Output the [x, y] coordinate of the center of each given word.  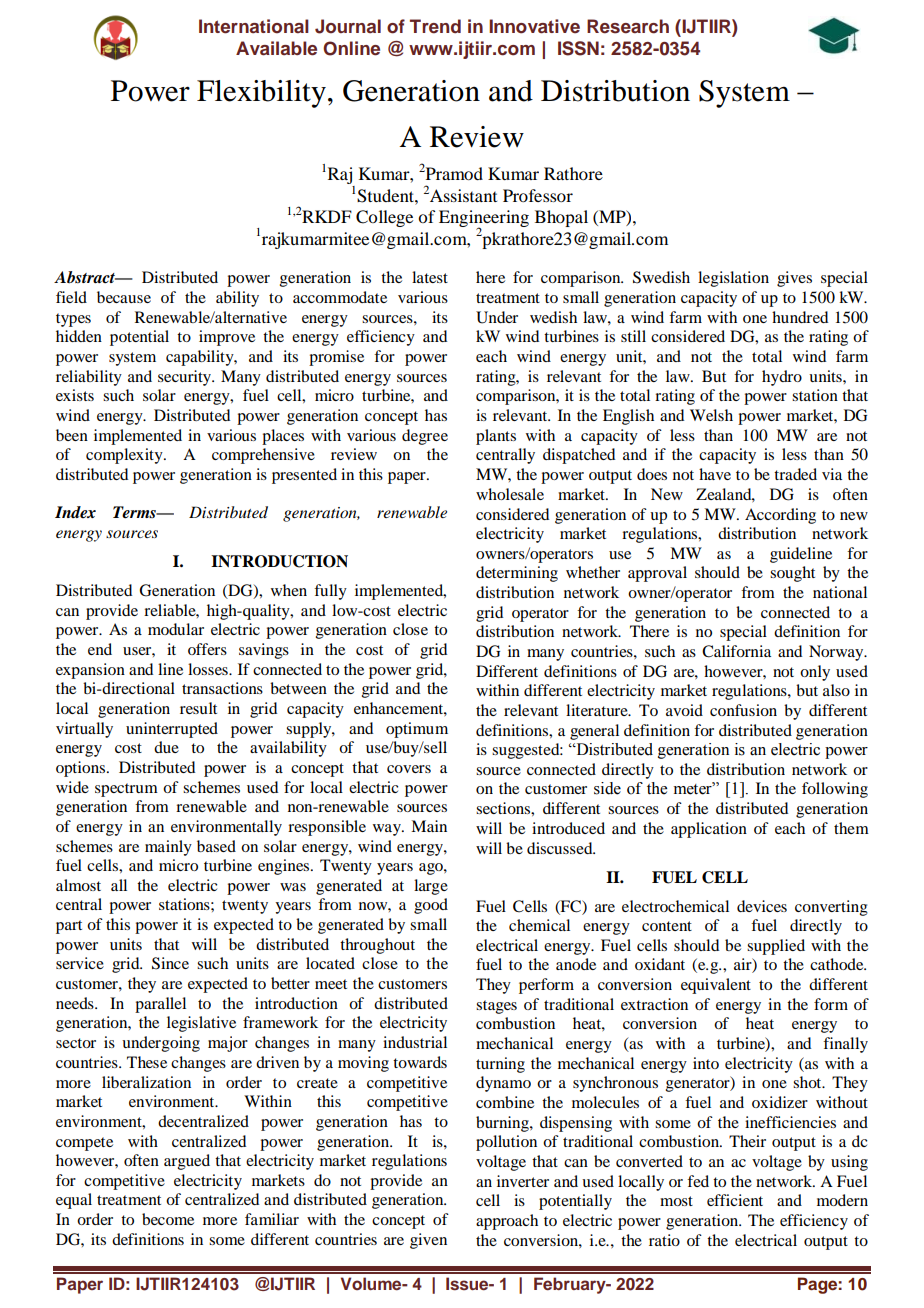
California [736, 651]
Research [628, 26]
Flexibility [261, 94]
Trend [435, 26]
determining [517, 574]
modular [176, 629]
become [168, 1219]
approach [507, 1222]
